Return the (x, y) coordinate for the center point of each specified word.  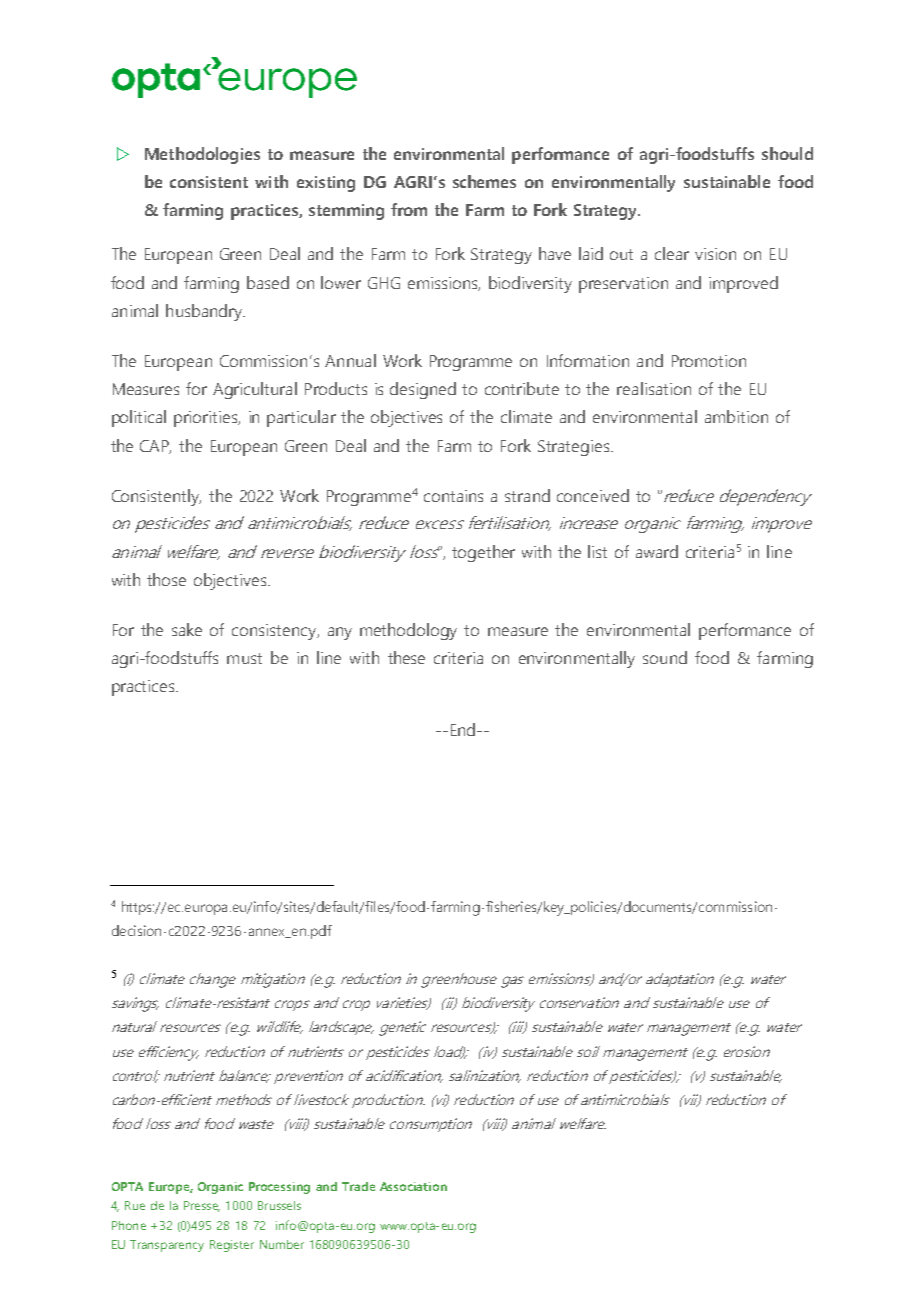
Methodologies (202, 155)
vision (715, 254)
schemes (484, 181)
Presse (202, 1206)
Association (413, 1186)
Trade (358, 1186)
